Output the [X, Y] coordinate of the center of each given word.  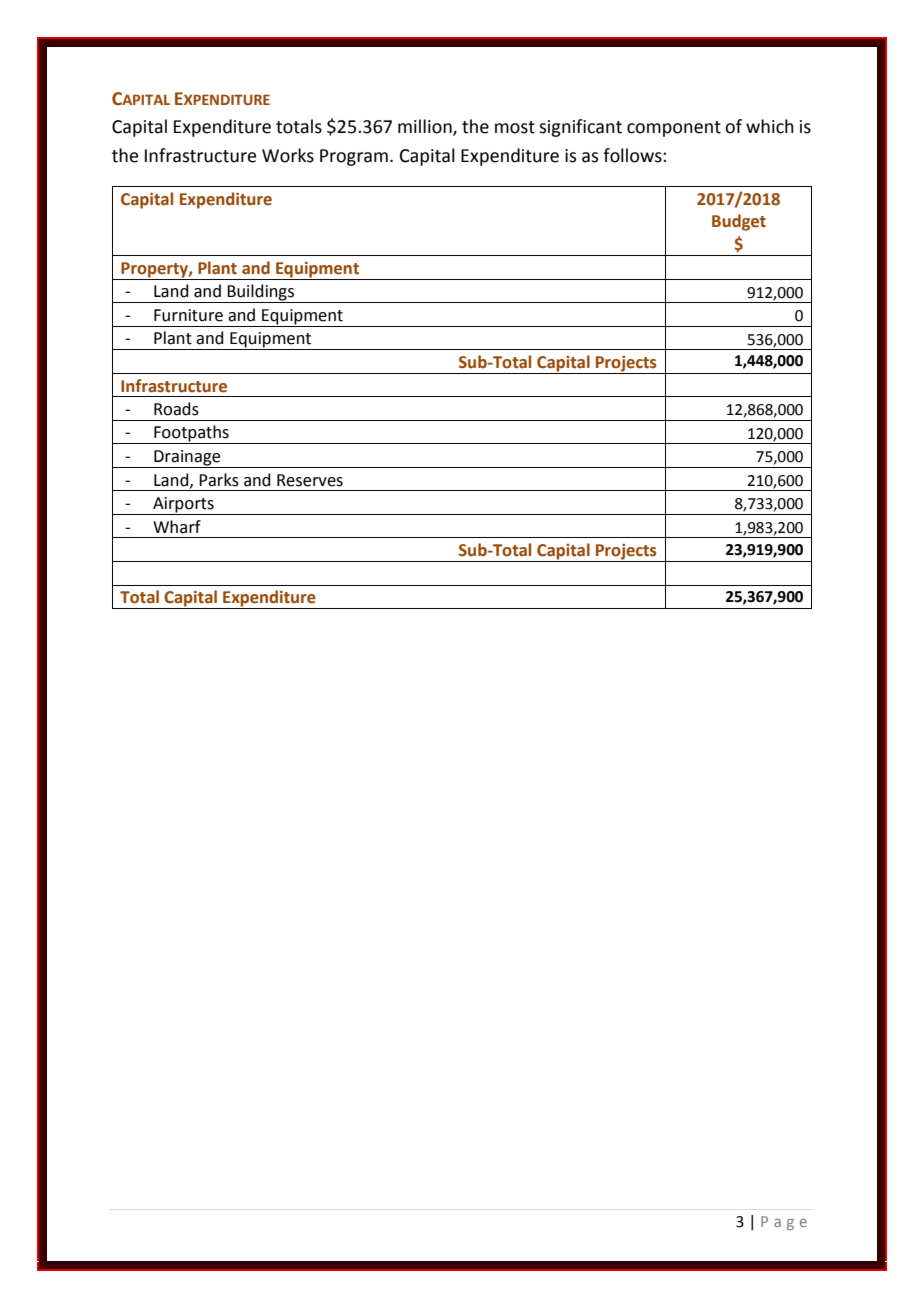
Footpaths [191, 434]
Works [288, 155]
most [515, 127]
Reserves [310, 480]
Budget [739, 222]
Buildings [260, 293]
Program [354, 157]
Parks [219, 480]
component [674, 129]
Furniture [188, 315]
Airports [183, 506]
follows [633, 155]
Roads [176, 409]
